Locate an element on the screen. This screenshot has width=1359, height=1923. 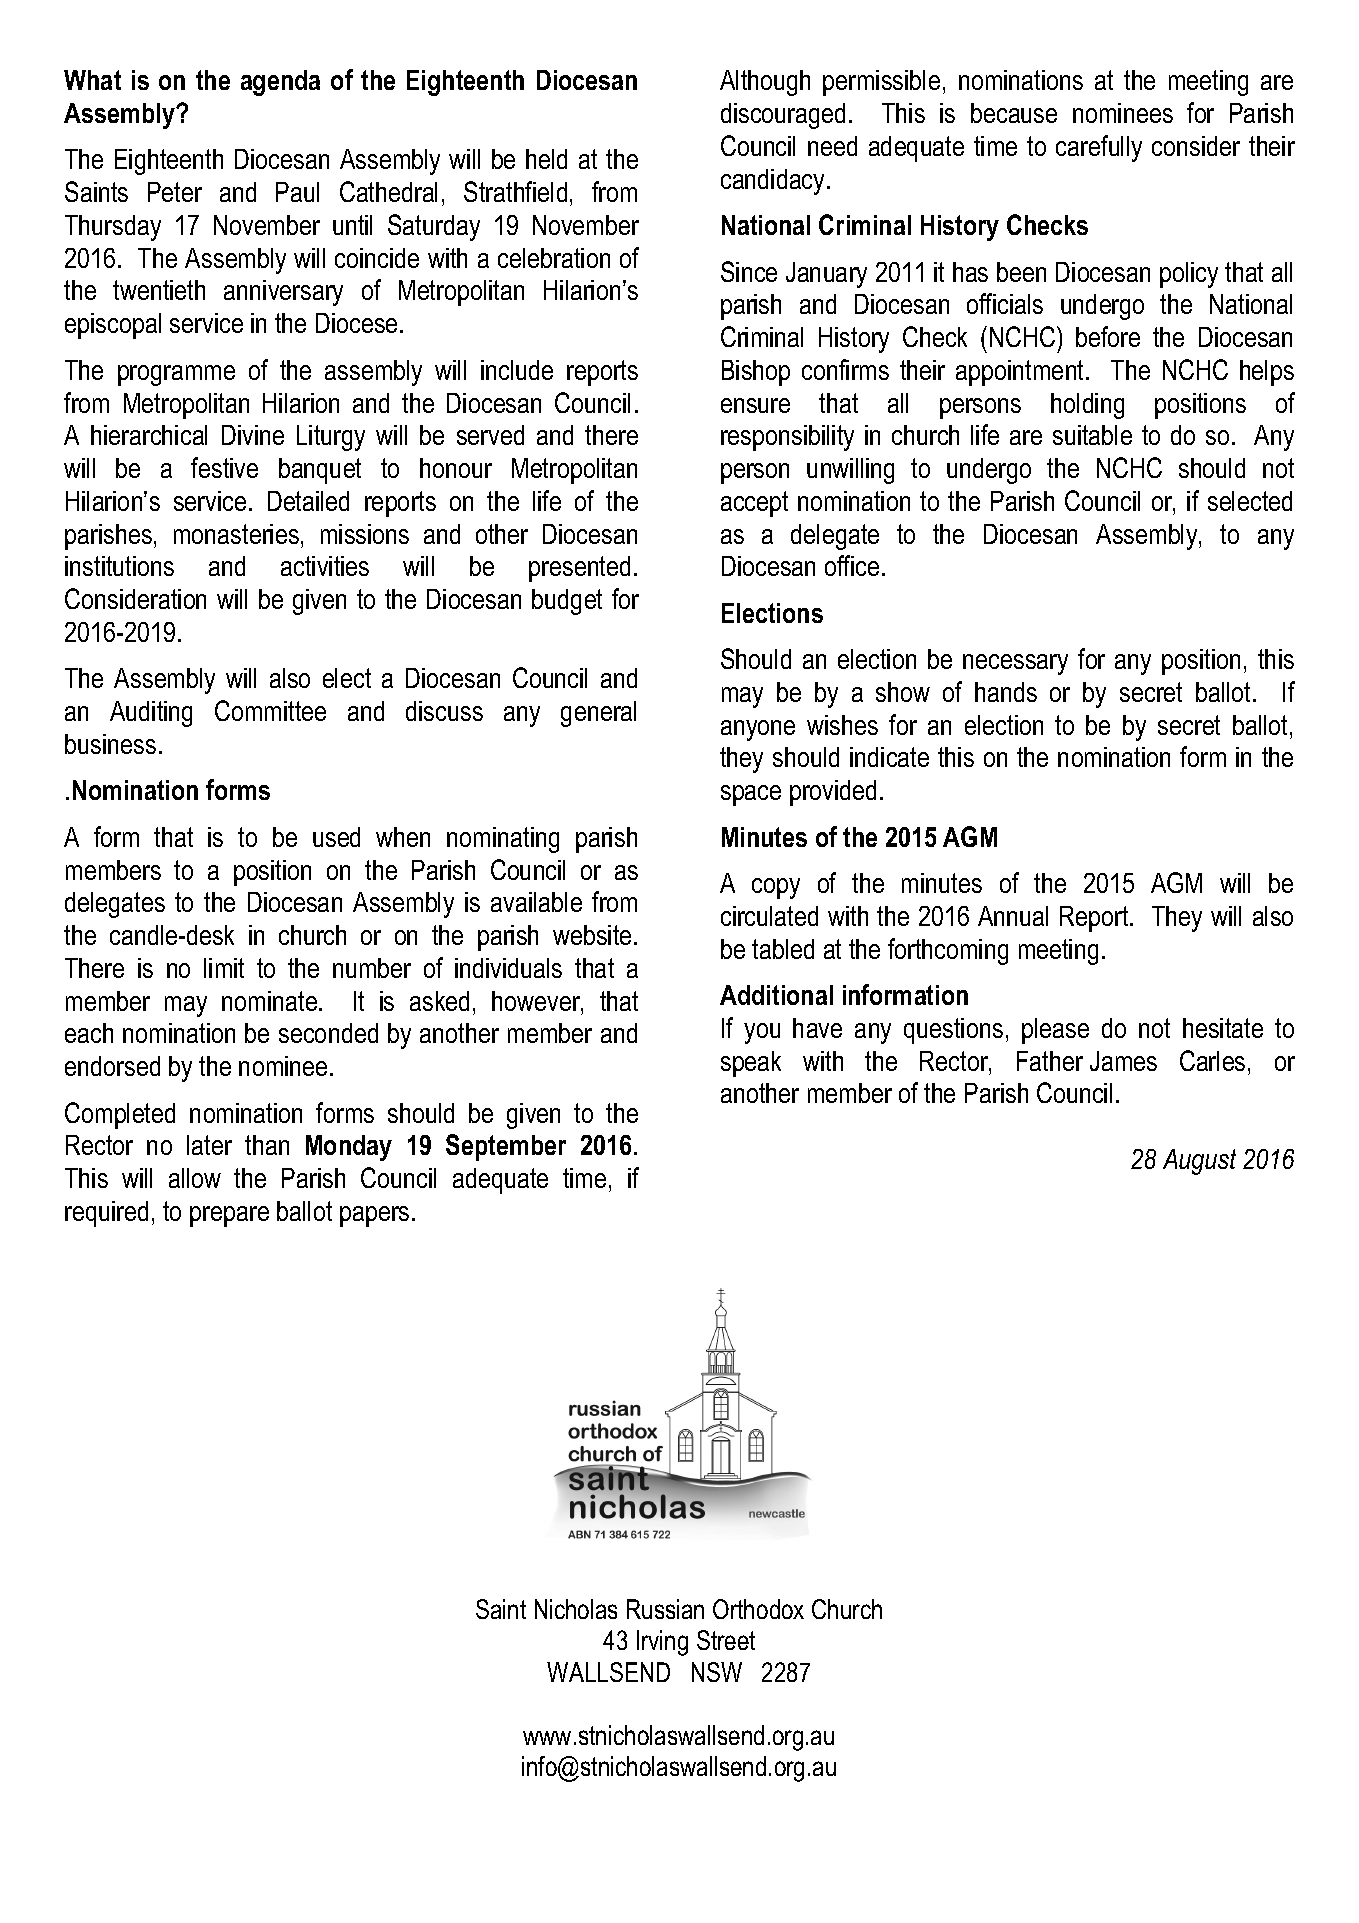
anyone is located at coordinates (758, 730).
